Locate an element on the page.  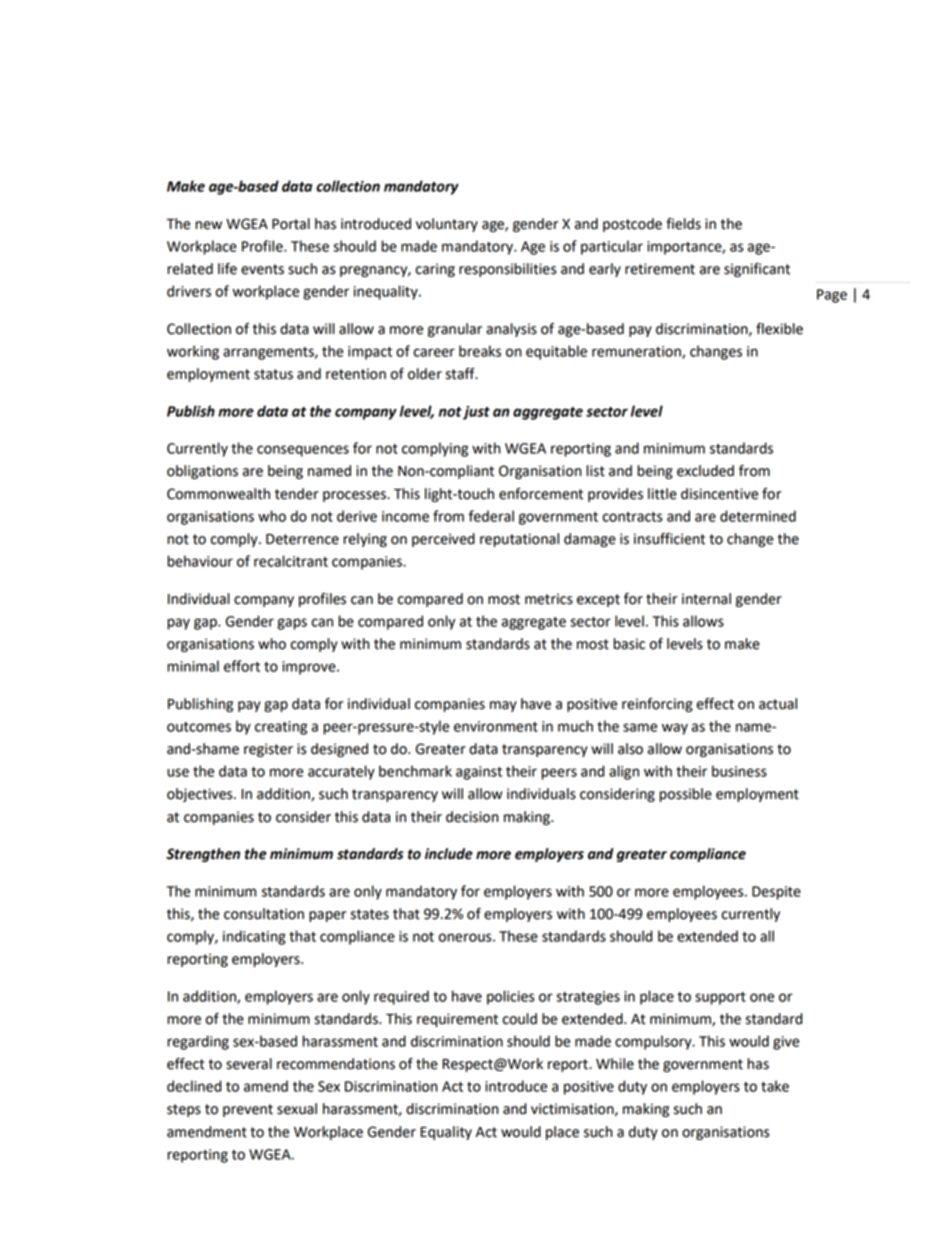
metrics is located at coordinates (549, 599).
